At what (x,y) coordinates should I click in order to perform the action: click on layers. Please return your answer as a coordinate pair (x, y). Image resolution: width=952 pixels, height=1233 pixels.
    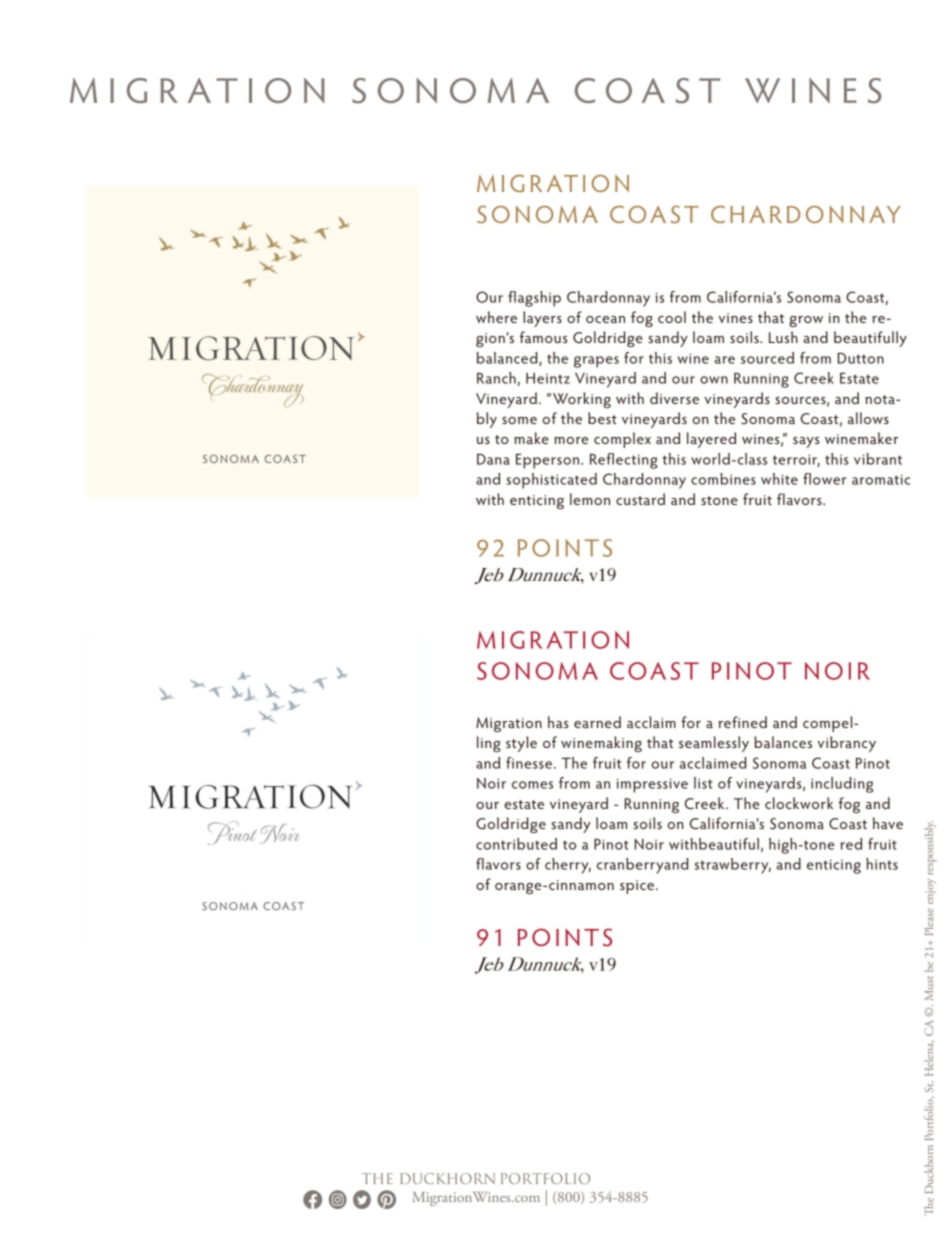
    Looking at the image, I should click on (542, 319).
